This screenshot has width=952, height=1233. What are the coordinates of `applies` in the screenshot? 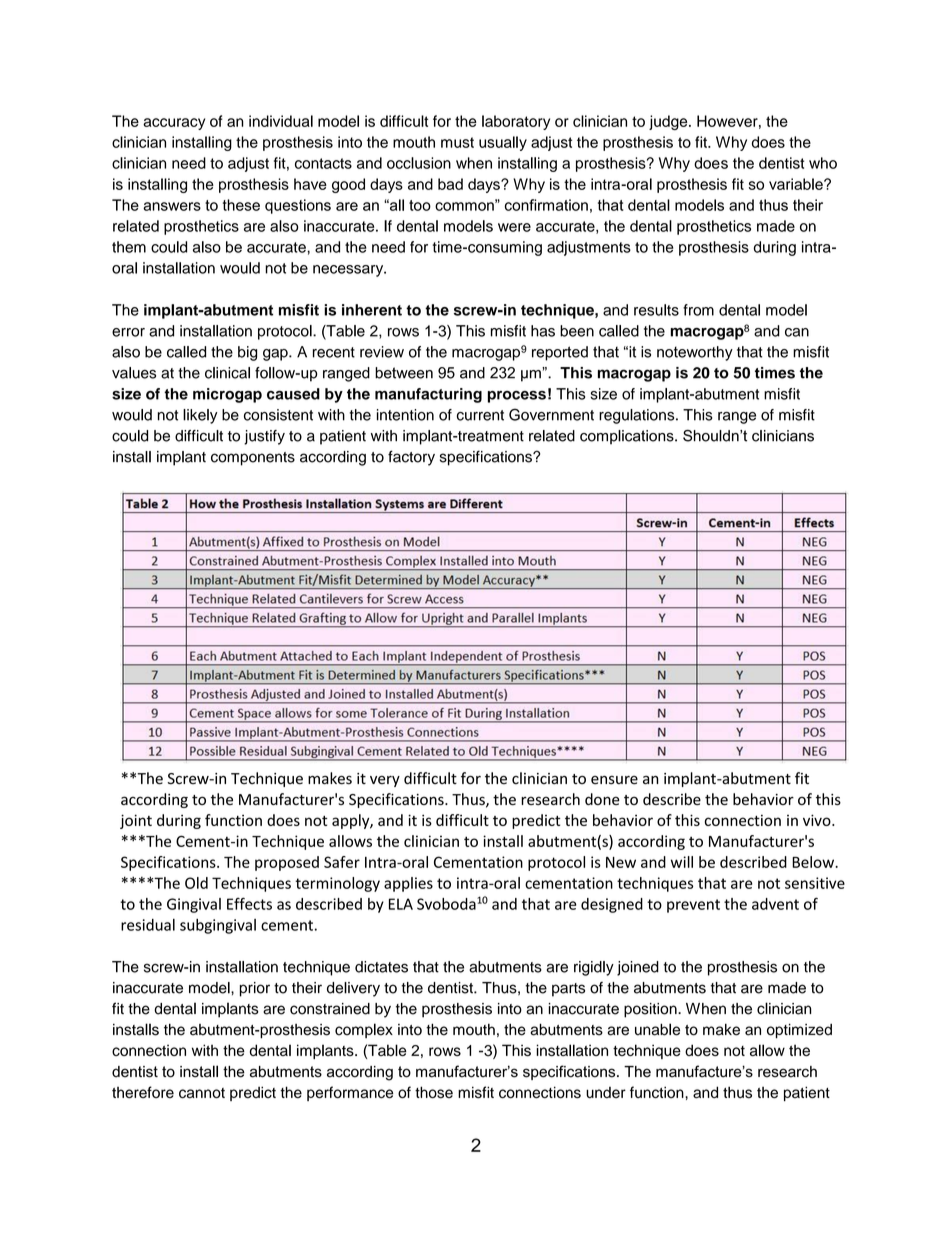 It's located at (408, 884).
